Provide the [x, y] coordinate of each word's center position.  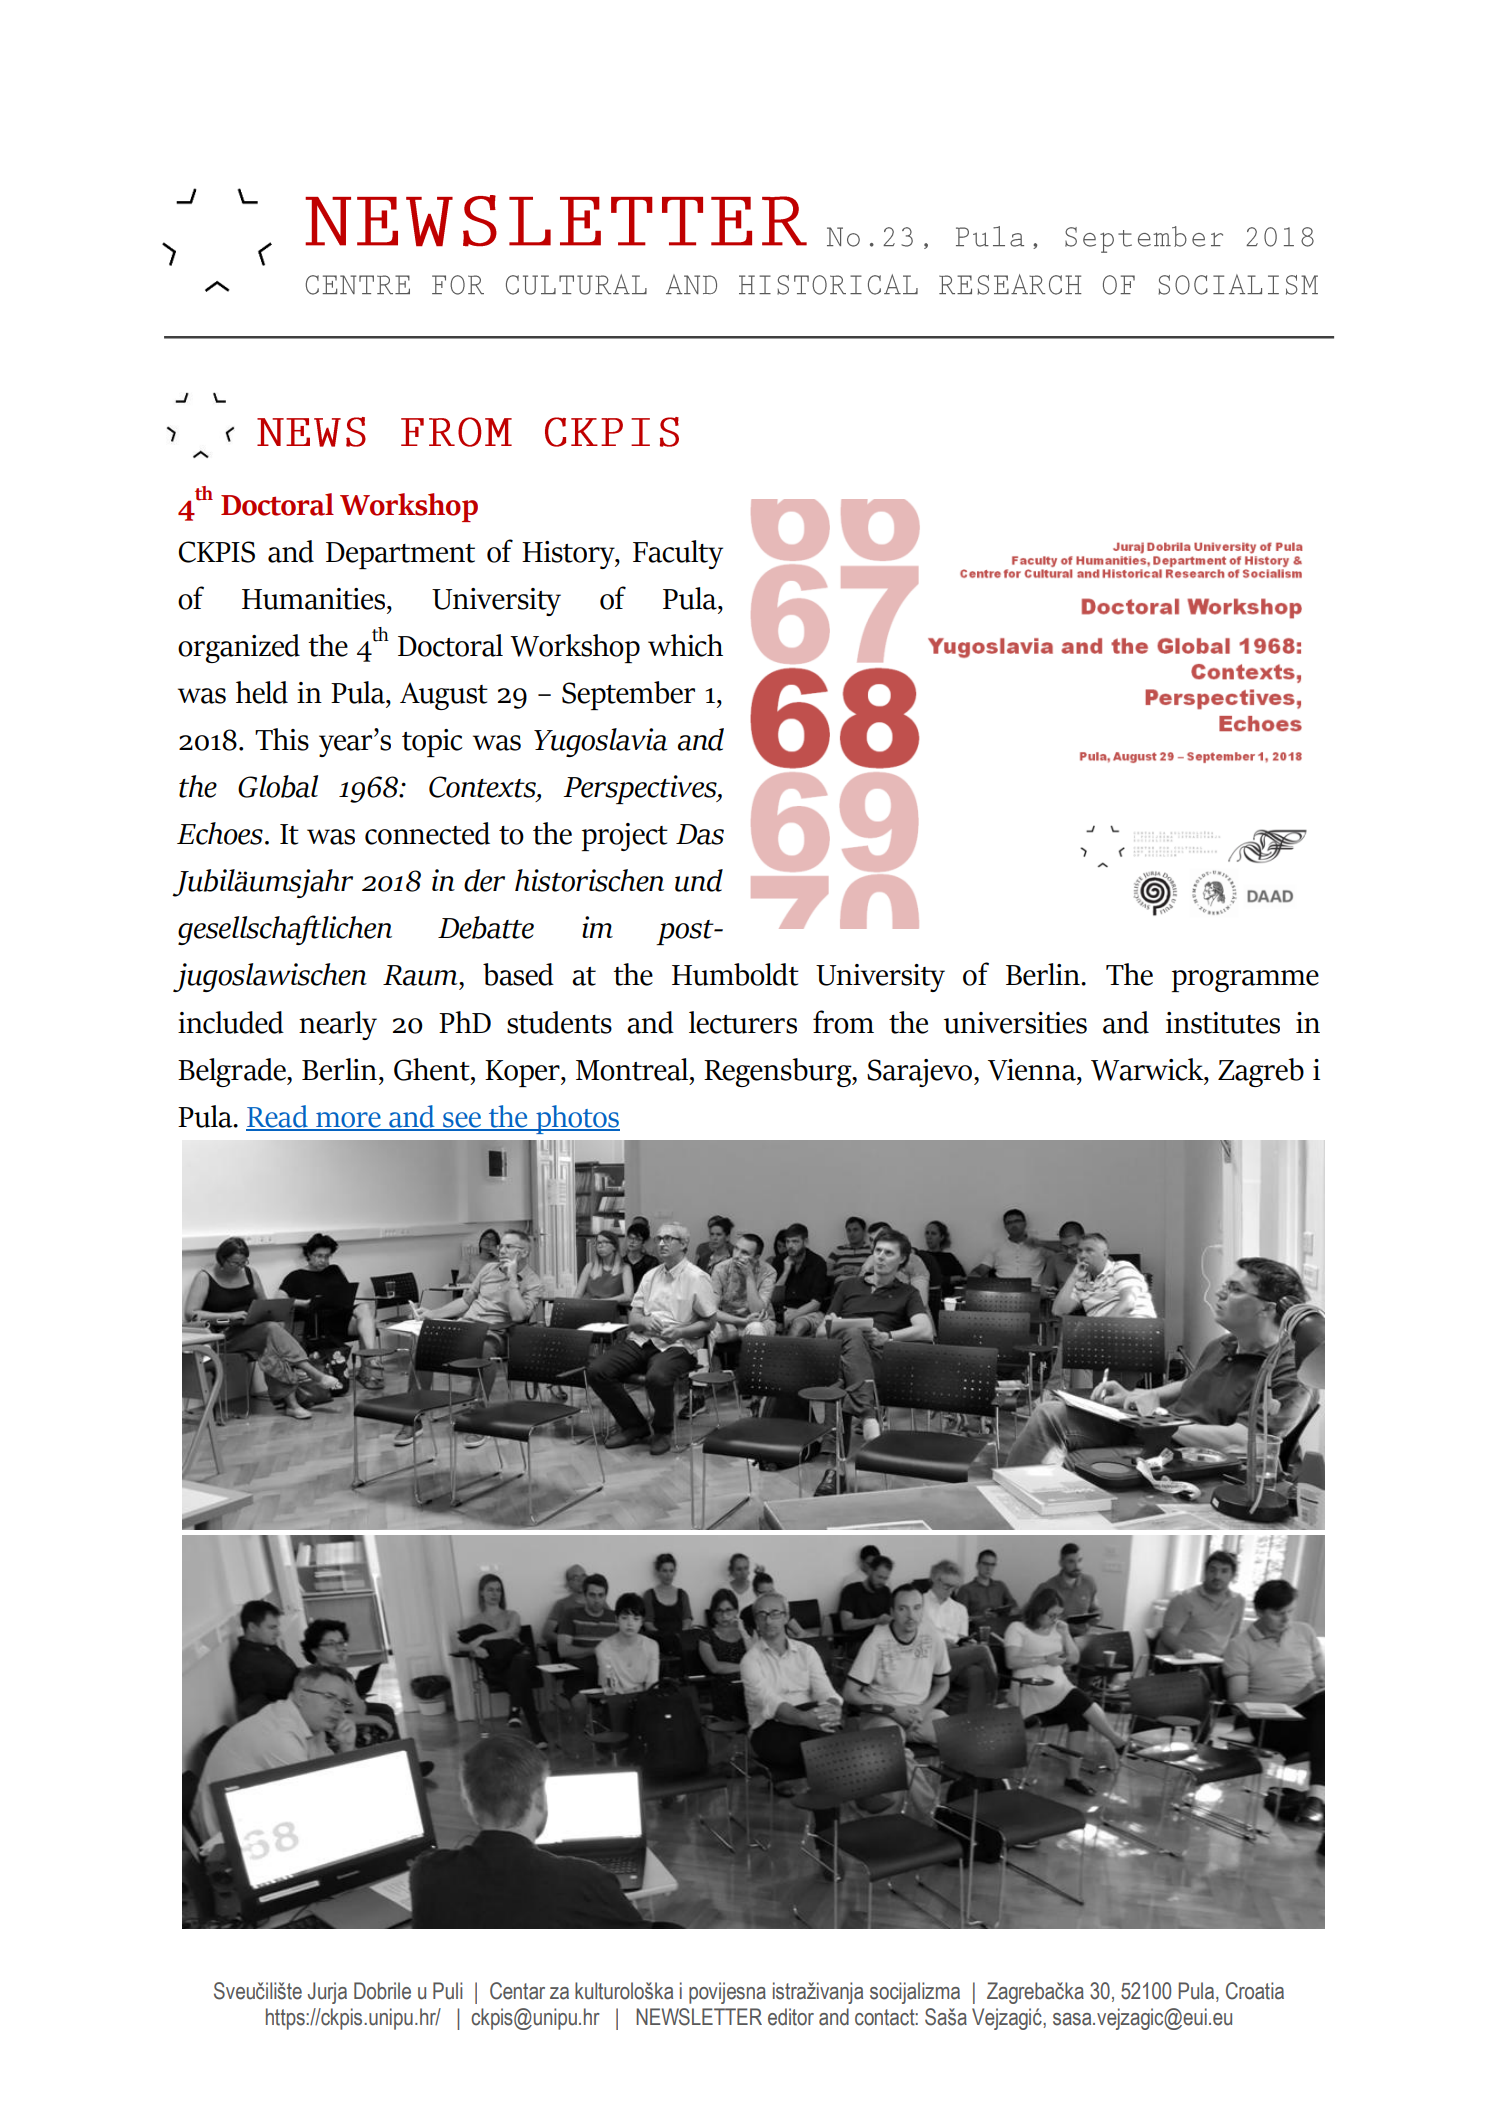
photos [577, 1119]
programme [1245, 981]
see [462, 1121]
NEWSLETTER [699, 2017]
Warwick [1148, 1070]
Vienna [1033, 1070]
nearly [338, 1025]
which [685, 645]
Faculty [678, 554]
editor [791, 2017]
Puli [447, 1991]
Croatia [1255, 1991]
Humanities [315, 599]
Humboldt [735, 974]
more [348, 1121]
